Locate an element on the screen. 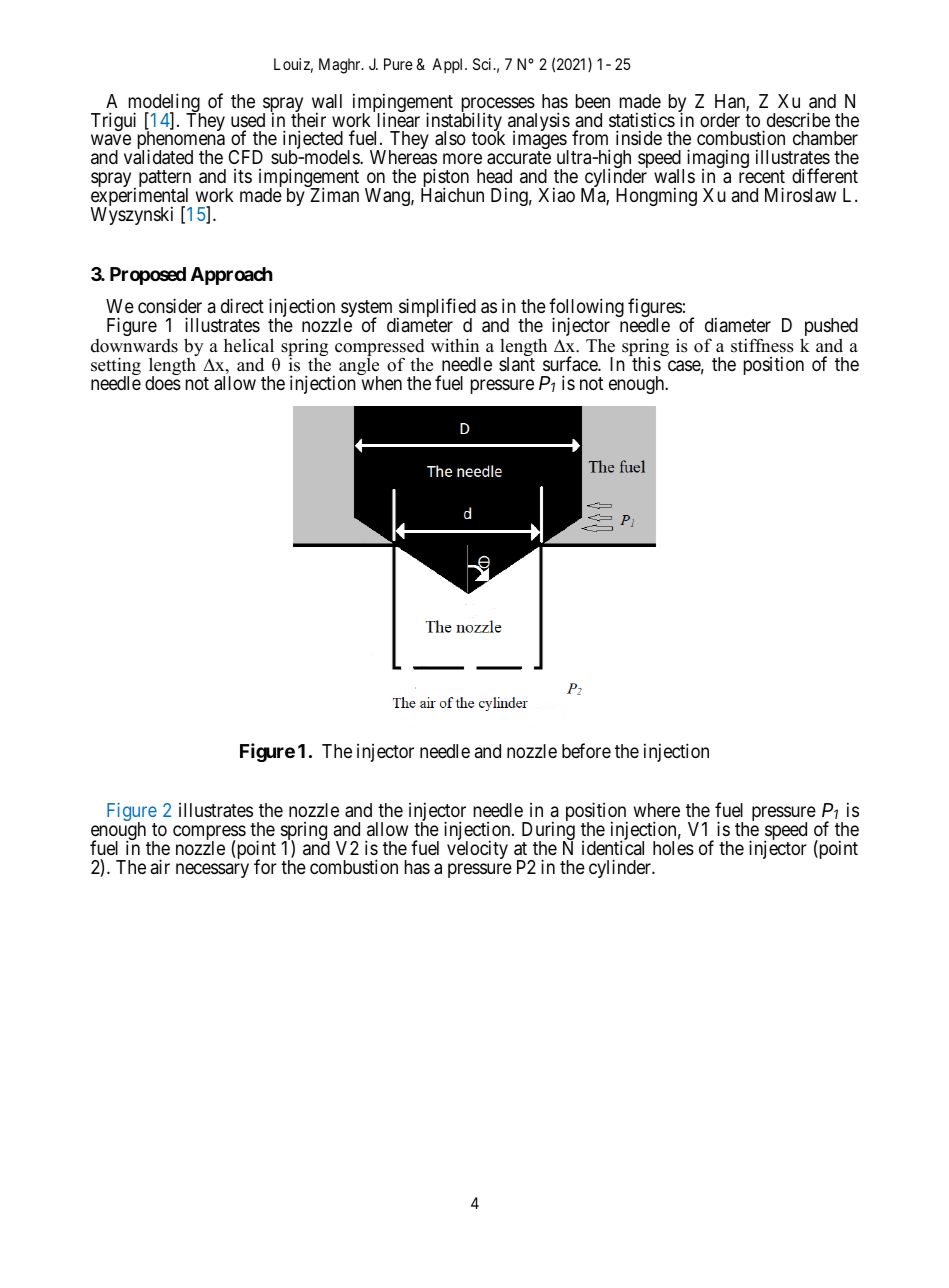  processes is located at coordinates (499, 106).
